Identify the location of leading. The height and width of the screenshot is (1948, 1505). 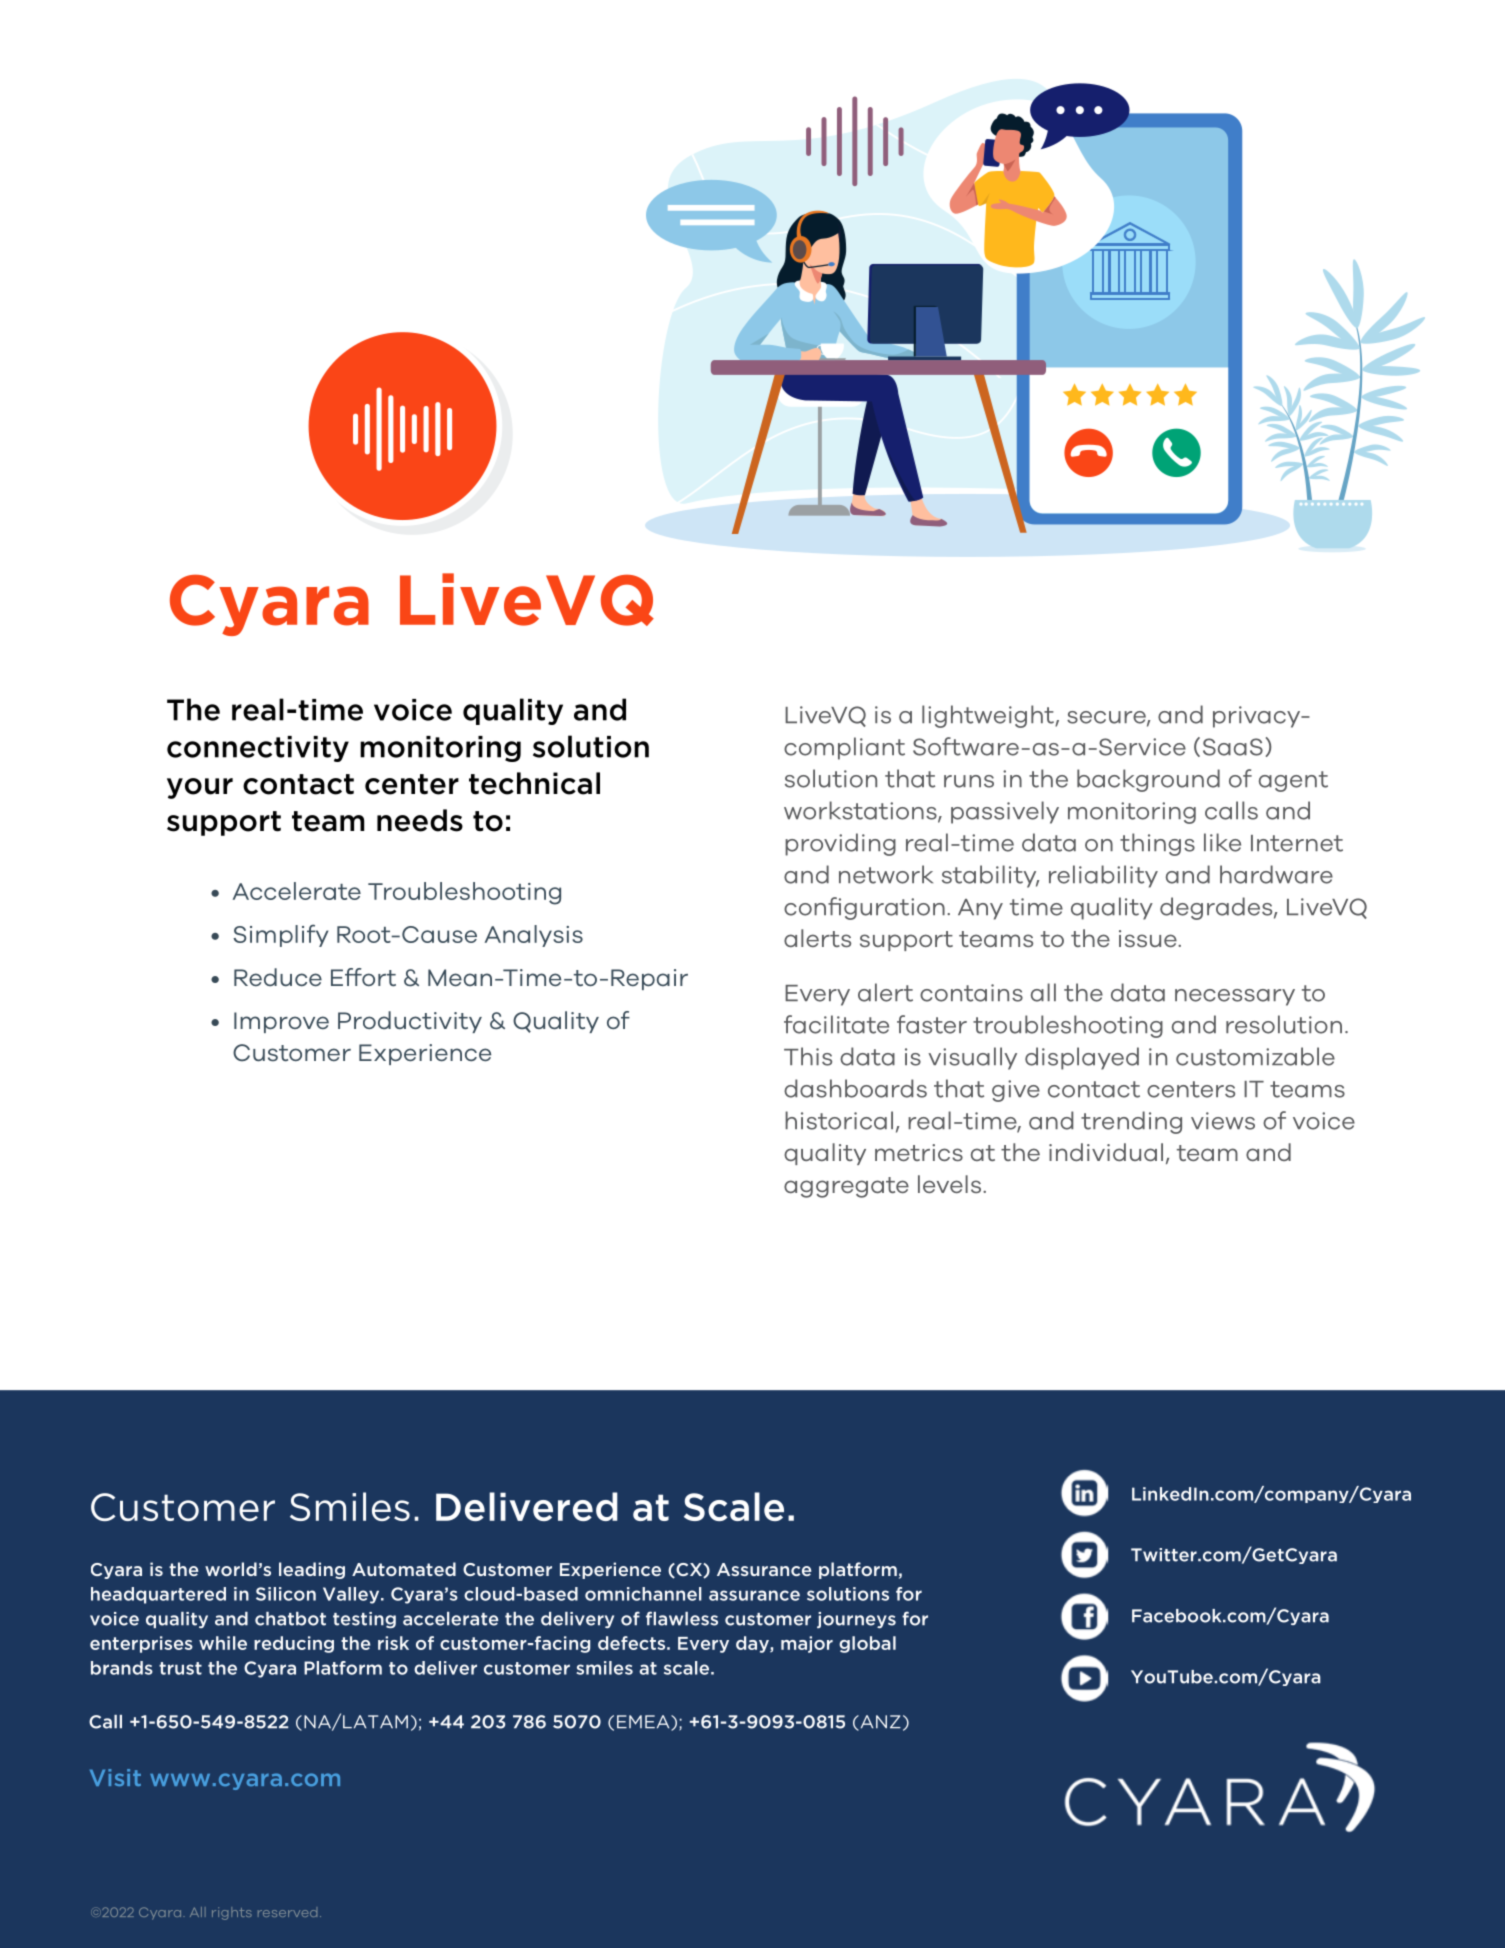
(312, 1570).
